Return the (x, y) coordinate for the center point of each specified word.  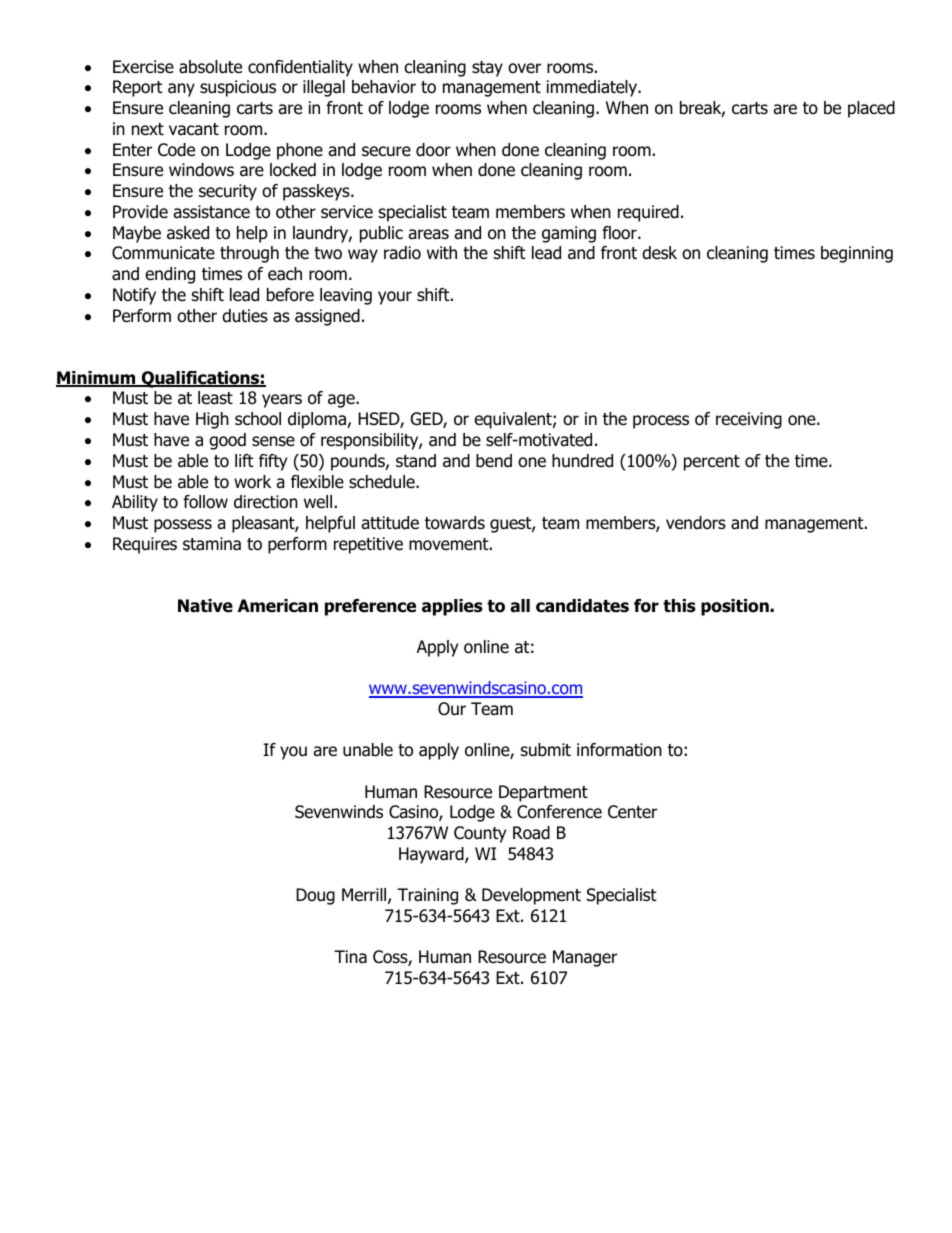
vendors (696, 523)
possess (183, 526)
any (181, 90)
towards (455, 523)
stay (487, 69)
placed (871, 109)
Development (531, 896)
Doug (315, 896)
